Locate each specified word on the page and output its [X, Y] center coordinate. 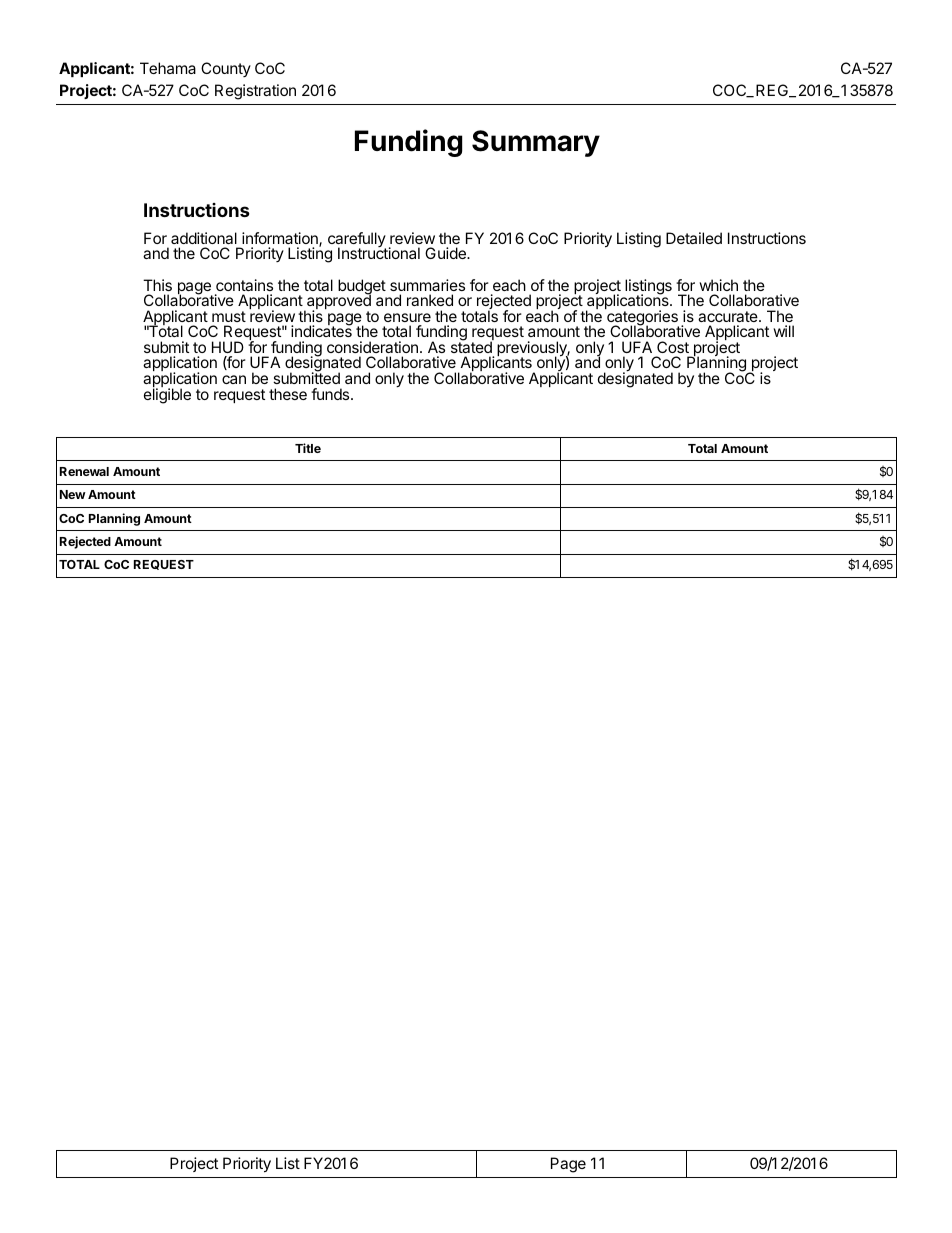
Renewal [84, 471]
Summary [536, 143]
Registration [255, 92]
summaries [427, 285]
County [226, 69]
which [718, 285]
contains [244, 285]
